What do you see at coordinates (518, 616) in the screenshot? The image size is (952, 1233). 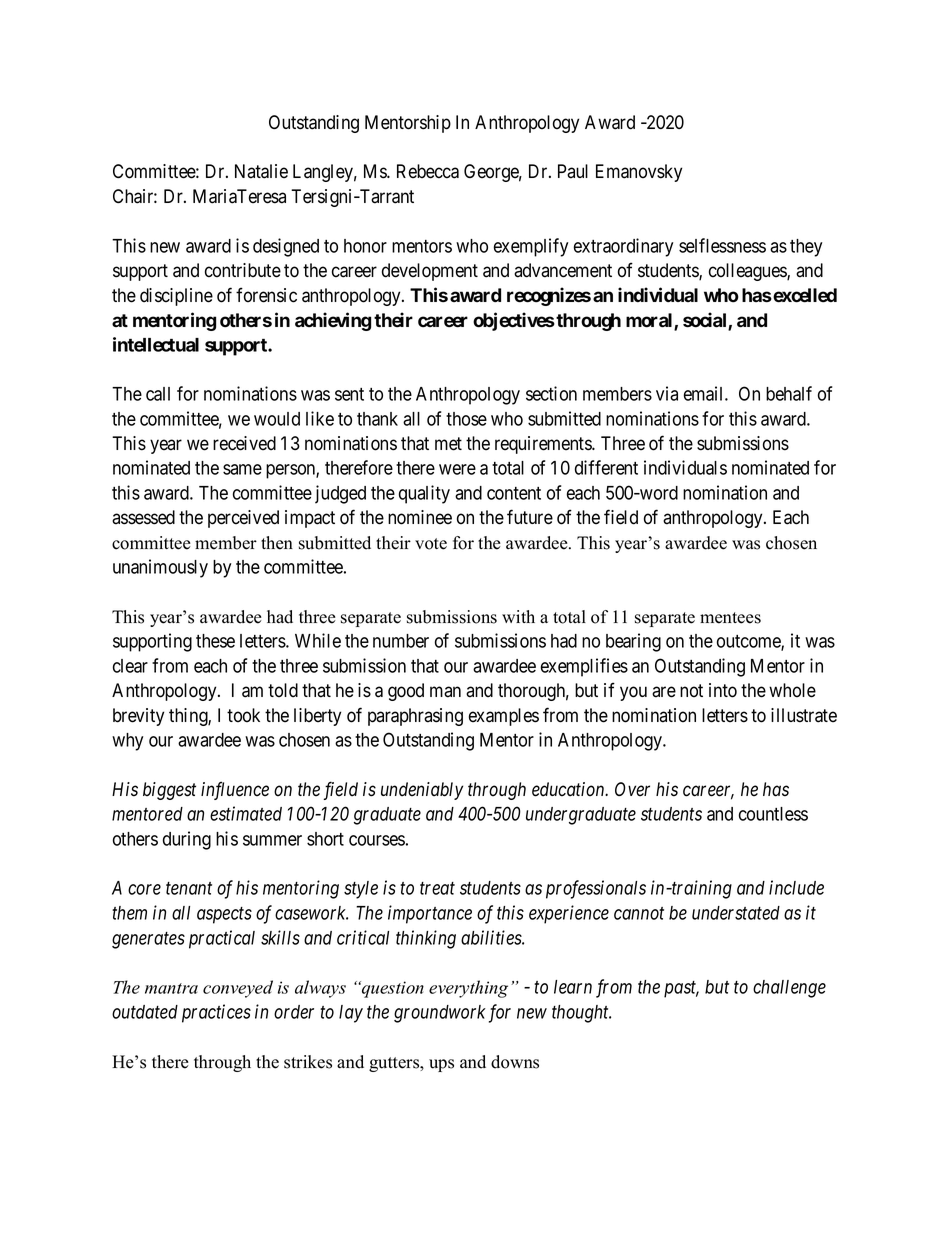 I see `with` at bounding box center [518, 616].
